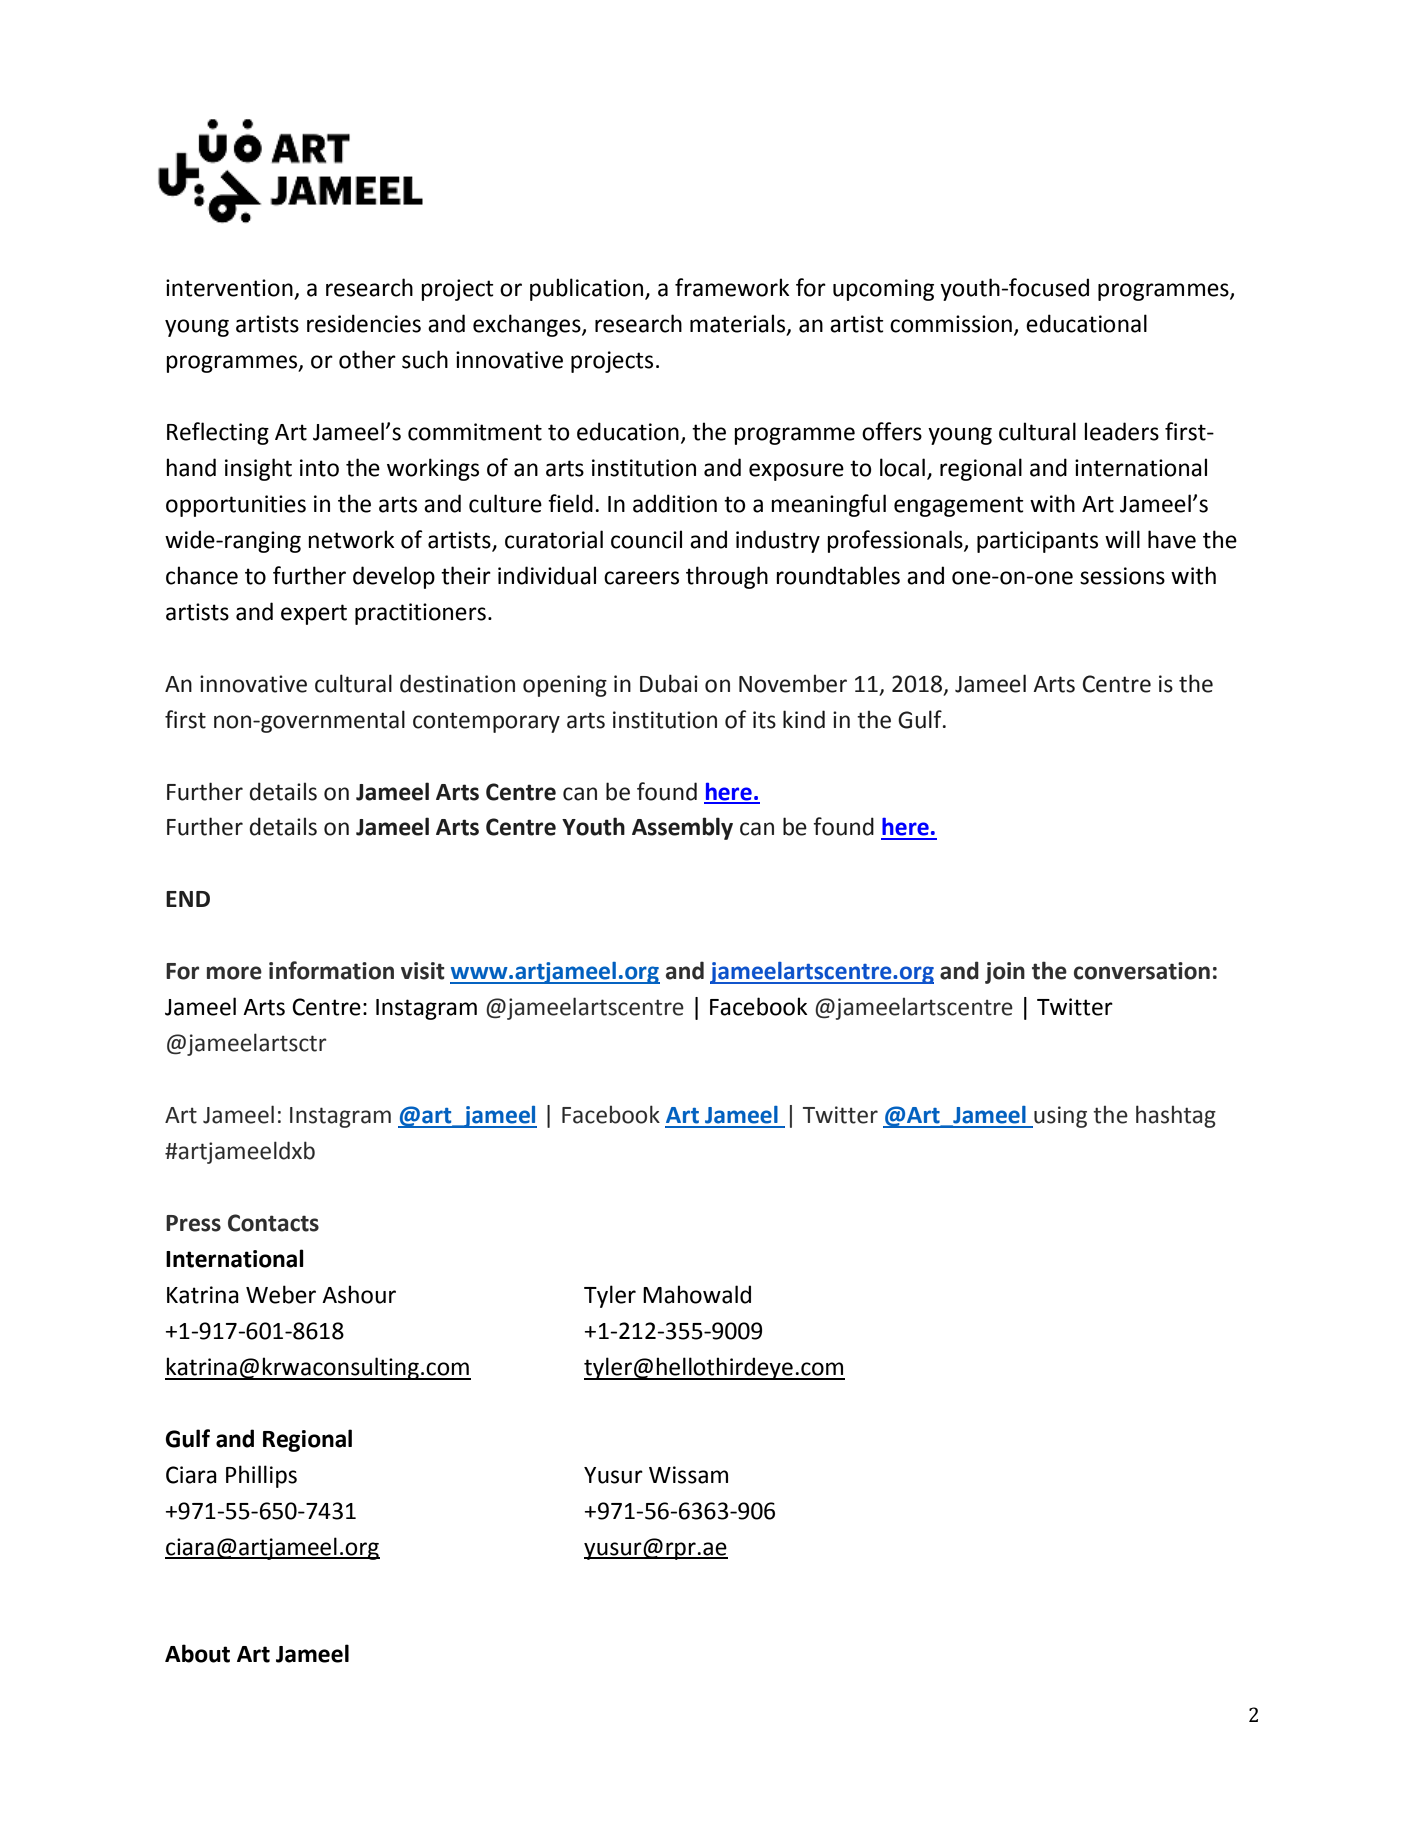 This screenshot has width=1425, height=1844. What do you see at coordinates (1059, 1117) in the screenshot?
I see `using` at bounding box center [1059, 1117].
